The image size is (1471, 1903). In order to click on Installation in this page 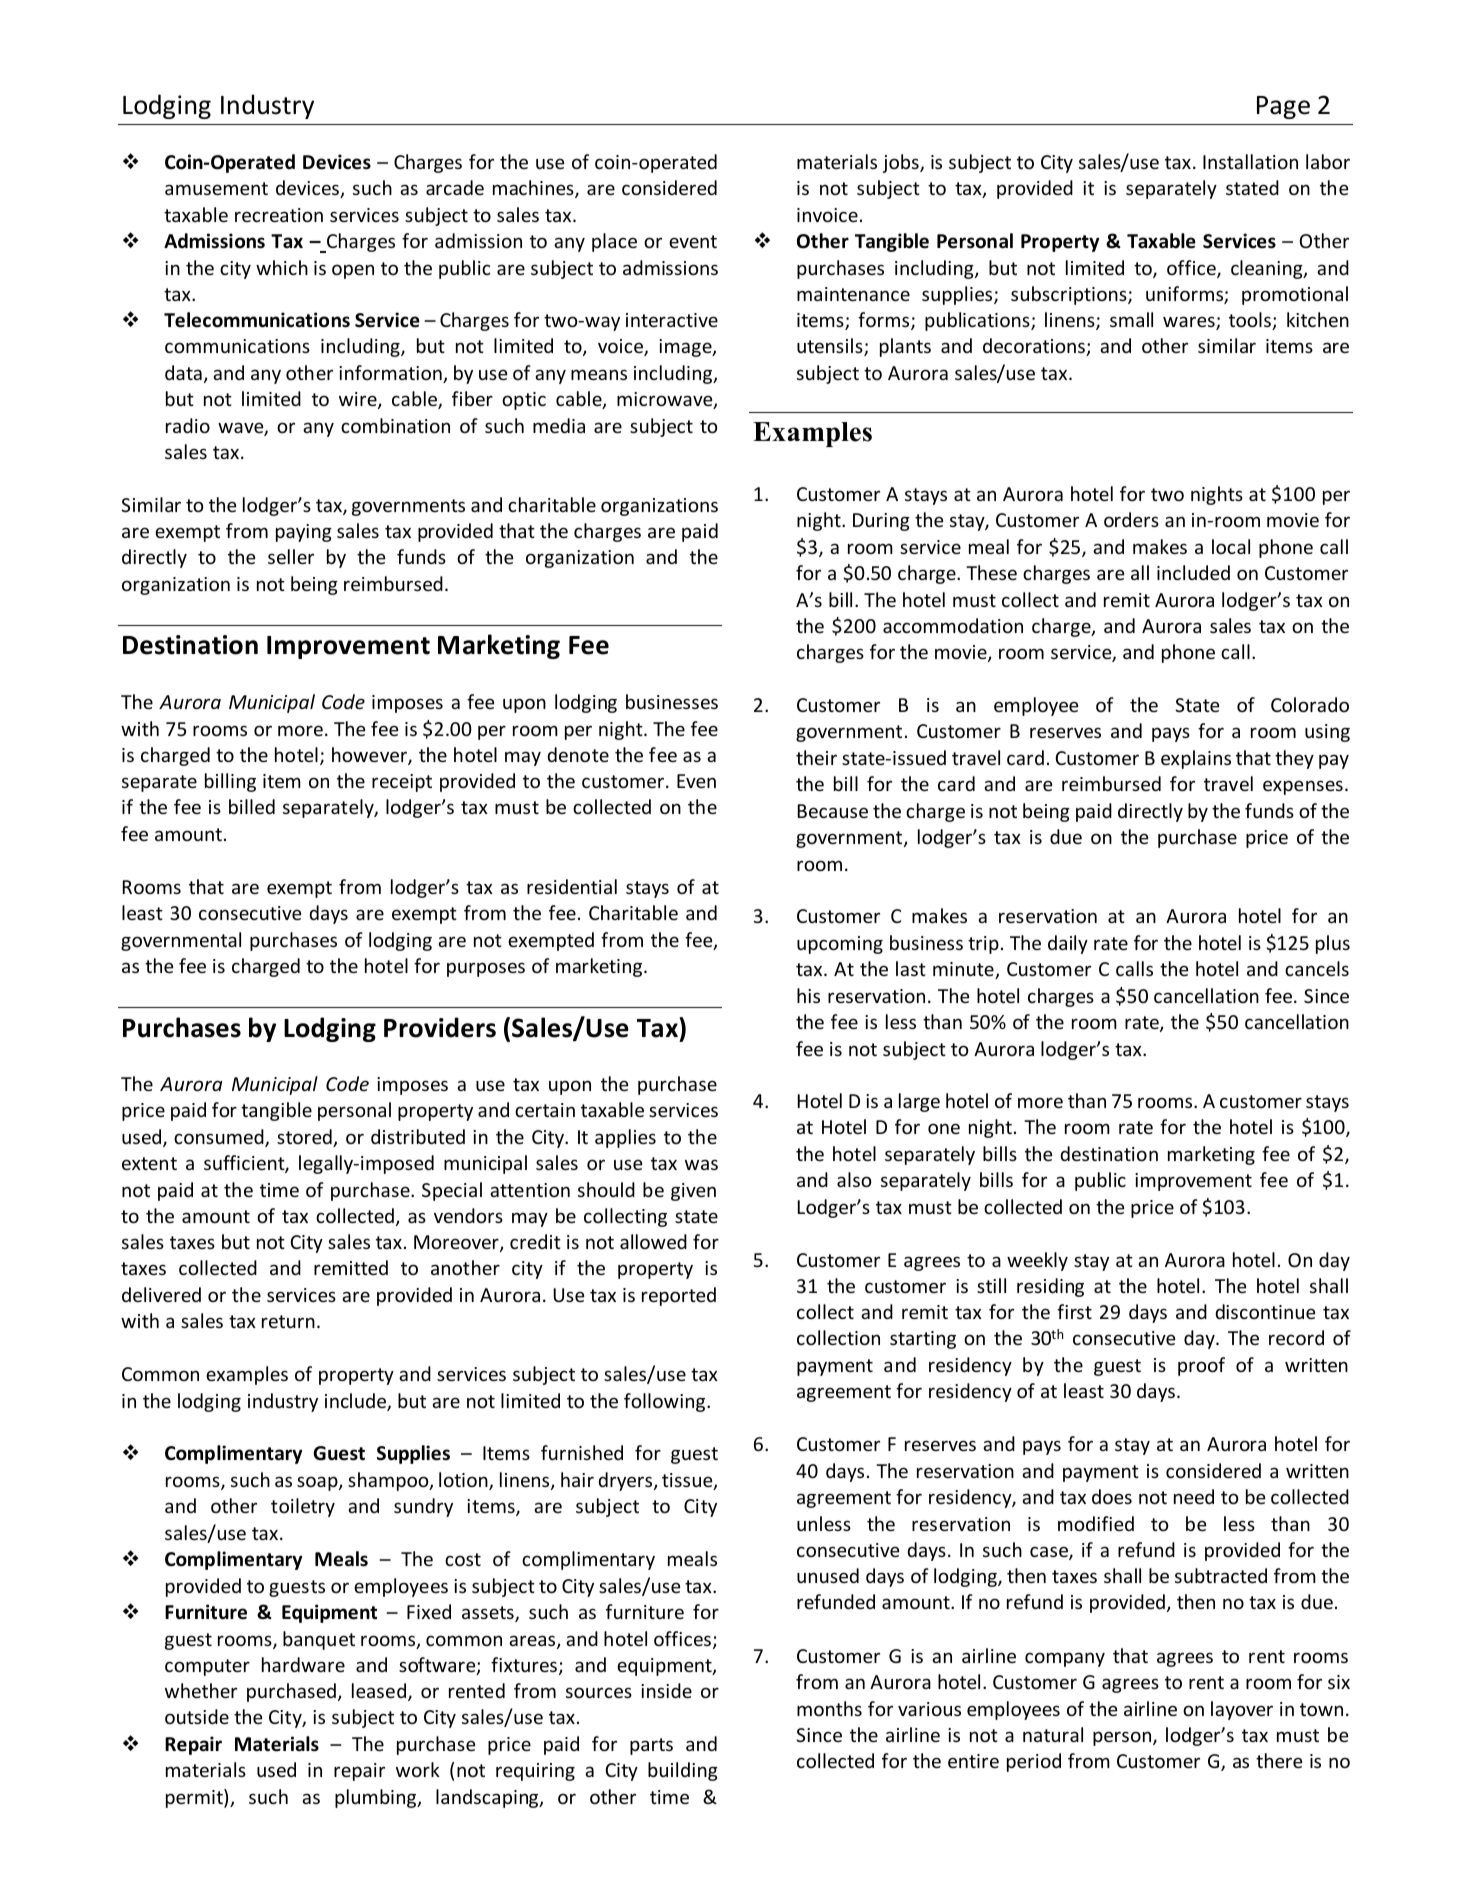, I will do `click(1250, 161)`.
